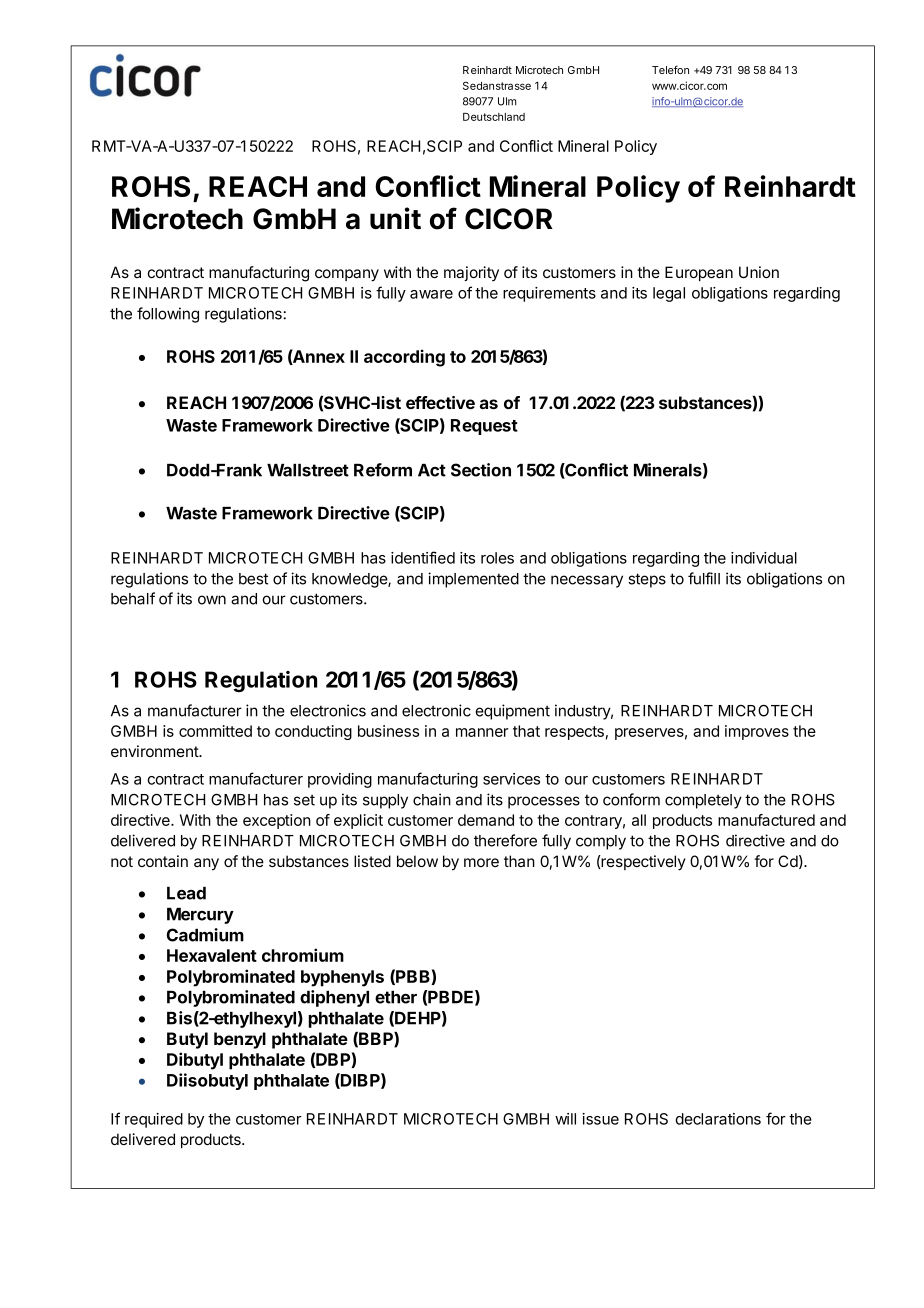 The height and width of the screenshot is (1308, 924). Describe the element at coordinates (396, 997) in the screenshot. I see `ether` at that location.
